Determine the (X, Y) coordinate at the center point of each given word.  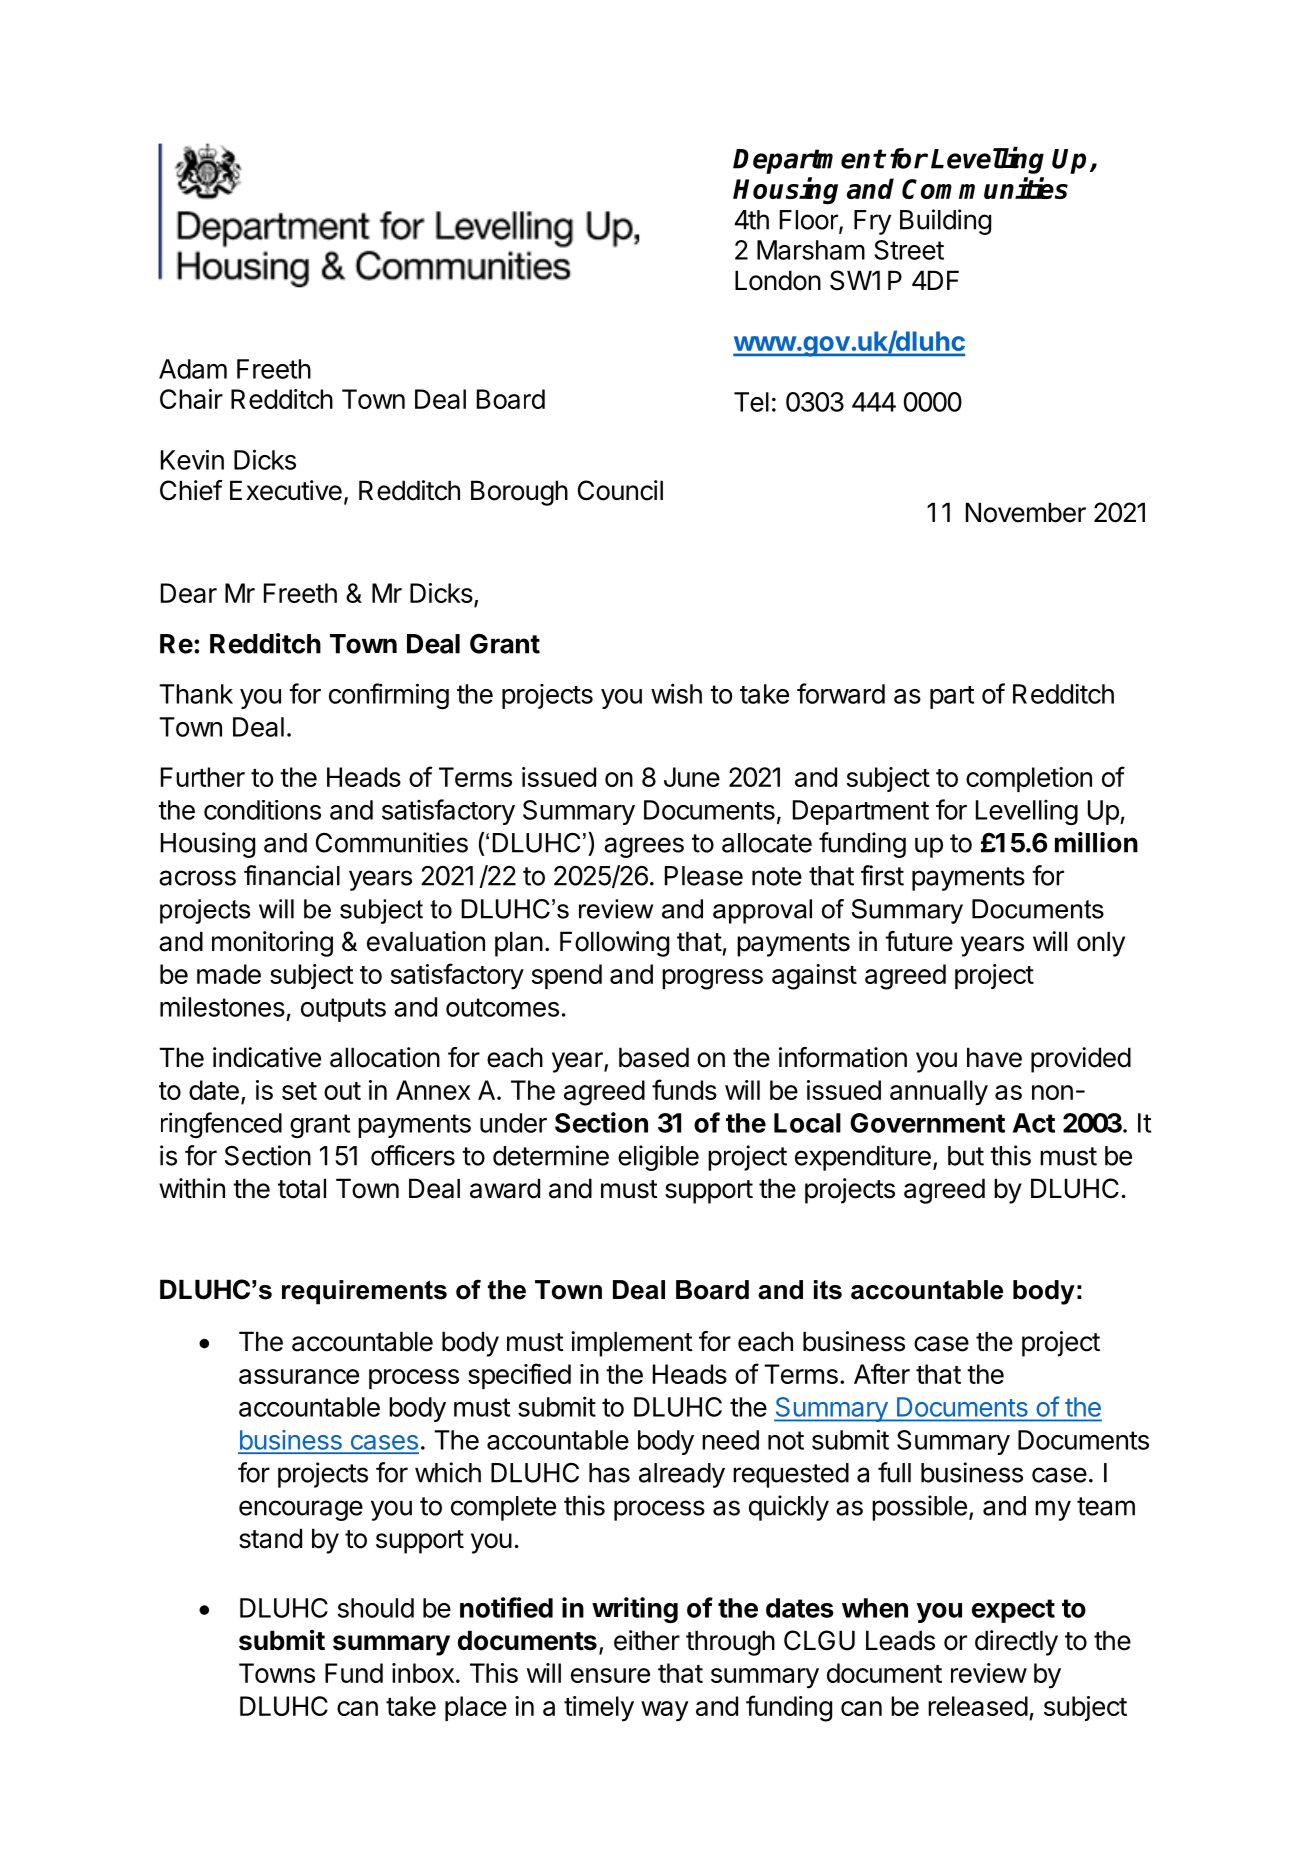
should (376, 1608)
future (919, 941)
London (778, 280)
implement (632, 1344)
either (647, 1640)
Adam (193, 369)
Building (945, 222)
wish (676, 693)
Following (614, 944)
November (1026, 512)
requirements (364, 1292)
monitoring (272, 944)
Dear (189, 593)
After (882, 1373)
